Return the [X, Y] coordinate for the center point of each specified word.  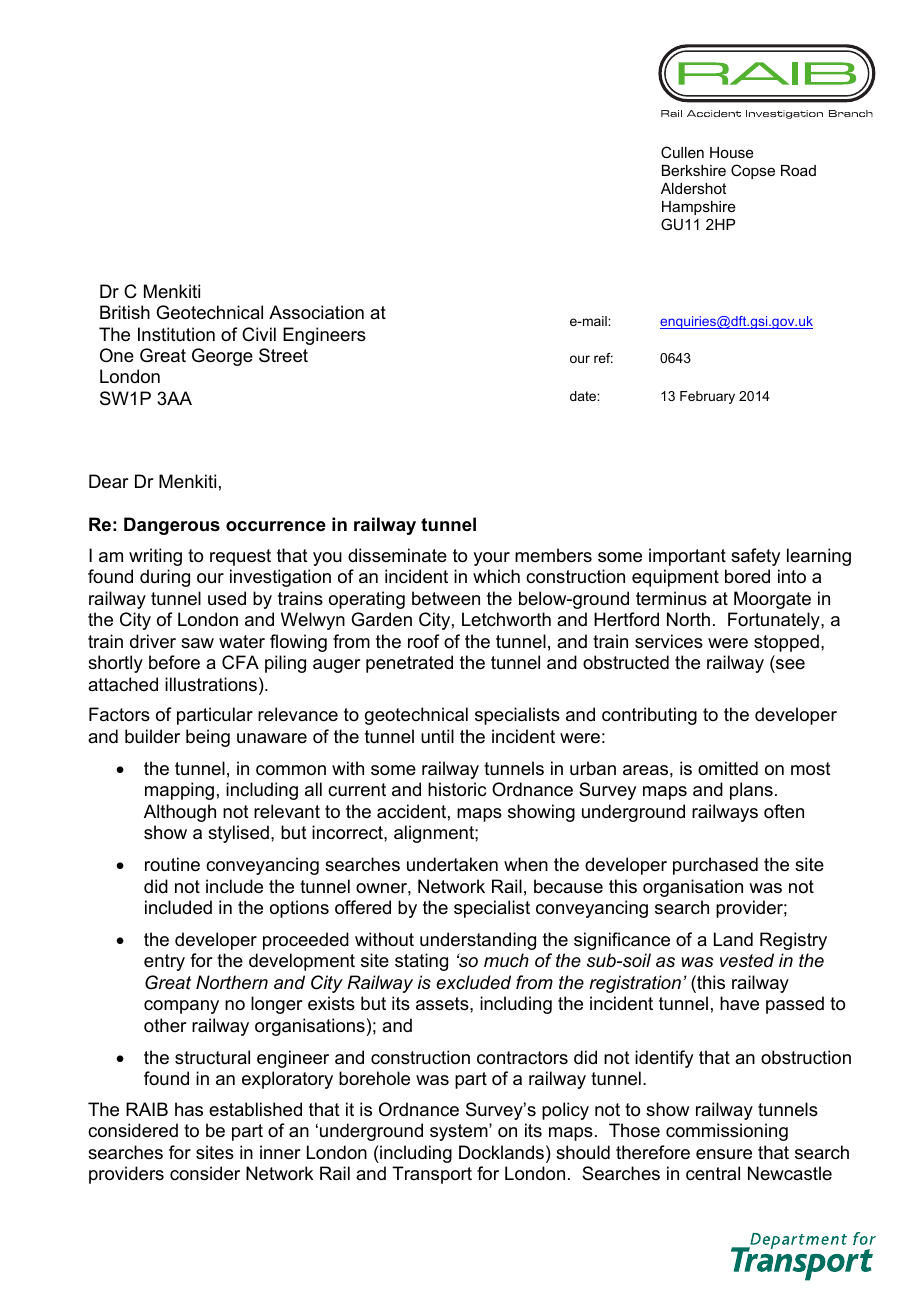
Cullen [682, 152]
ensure [724, 1154]
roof [423, 641]
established [255, 1109]
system [460, 1132]
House [732, 152]
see [790, 664]
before [174, 662]
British [125, 312]
